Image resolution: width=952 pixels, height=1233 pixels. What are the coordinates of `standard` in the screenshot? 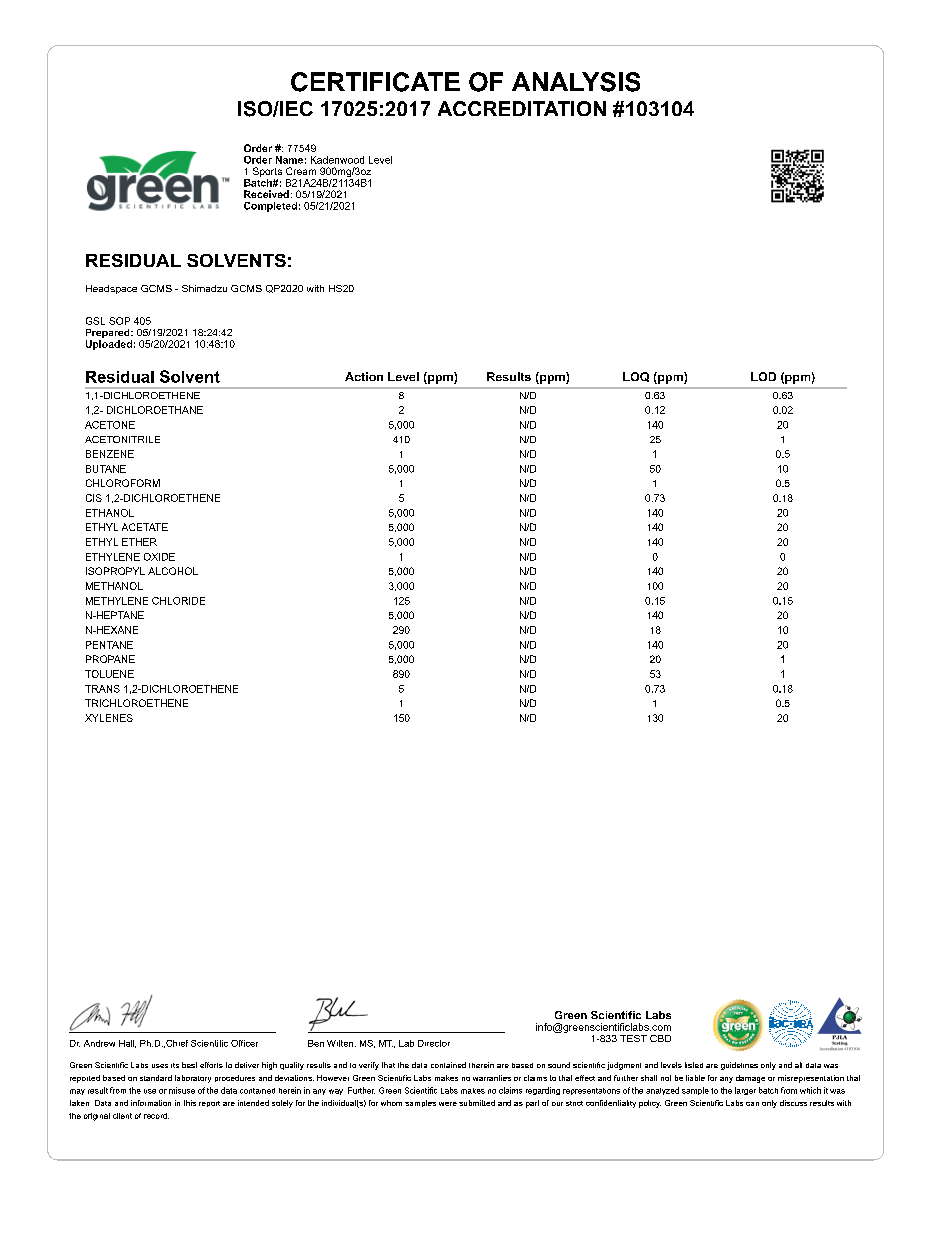 It's located at (156, 1078).
